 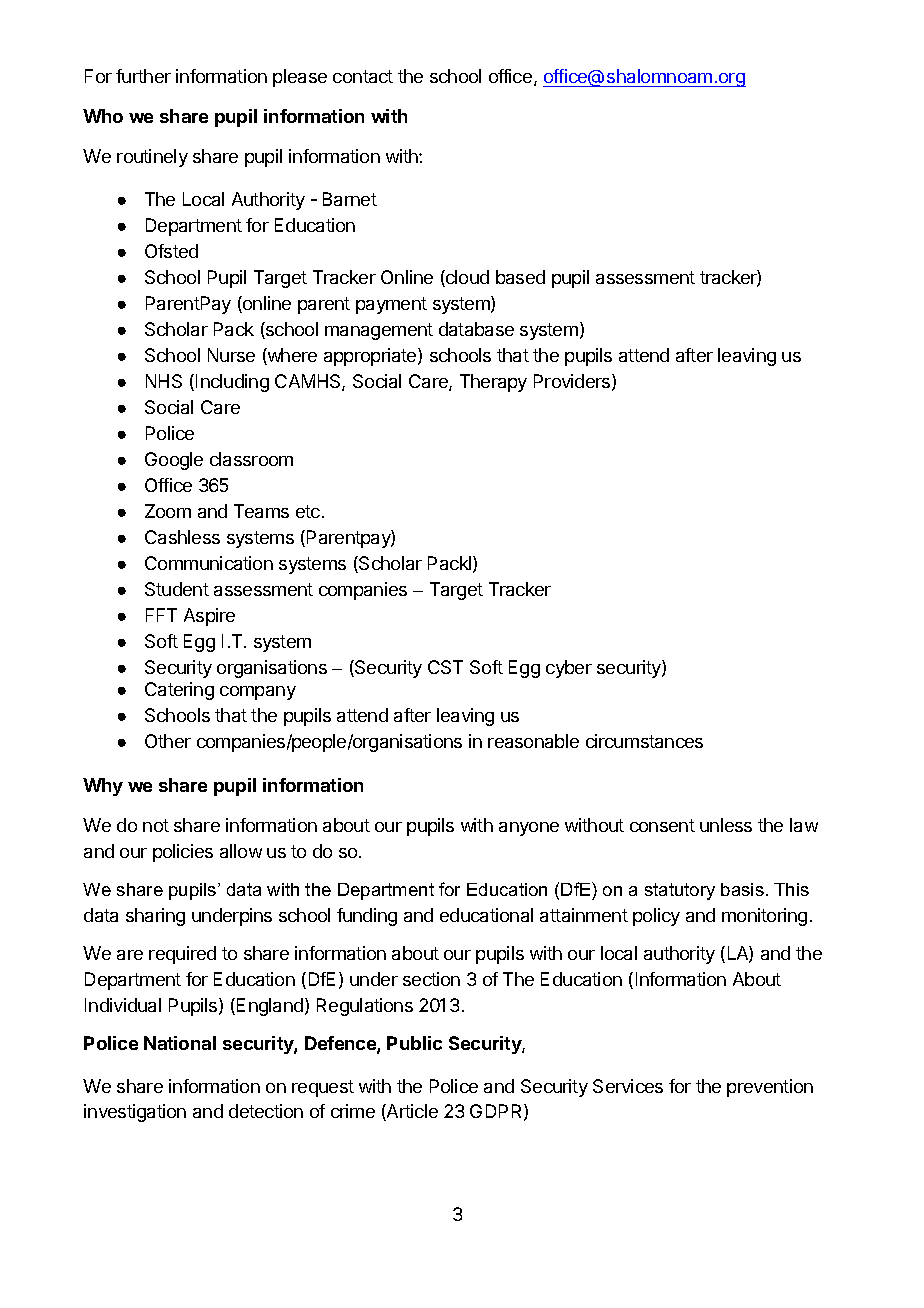 What do you see at coordinates (177, 589) in the document?
I see `Student` at bounding box center [177, 589].
